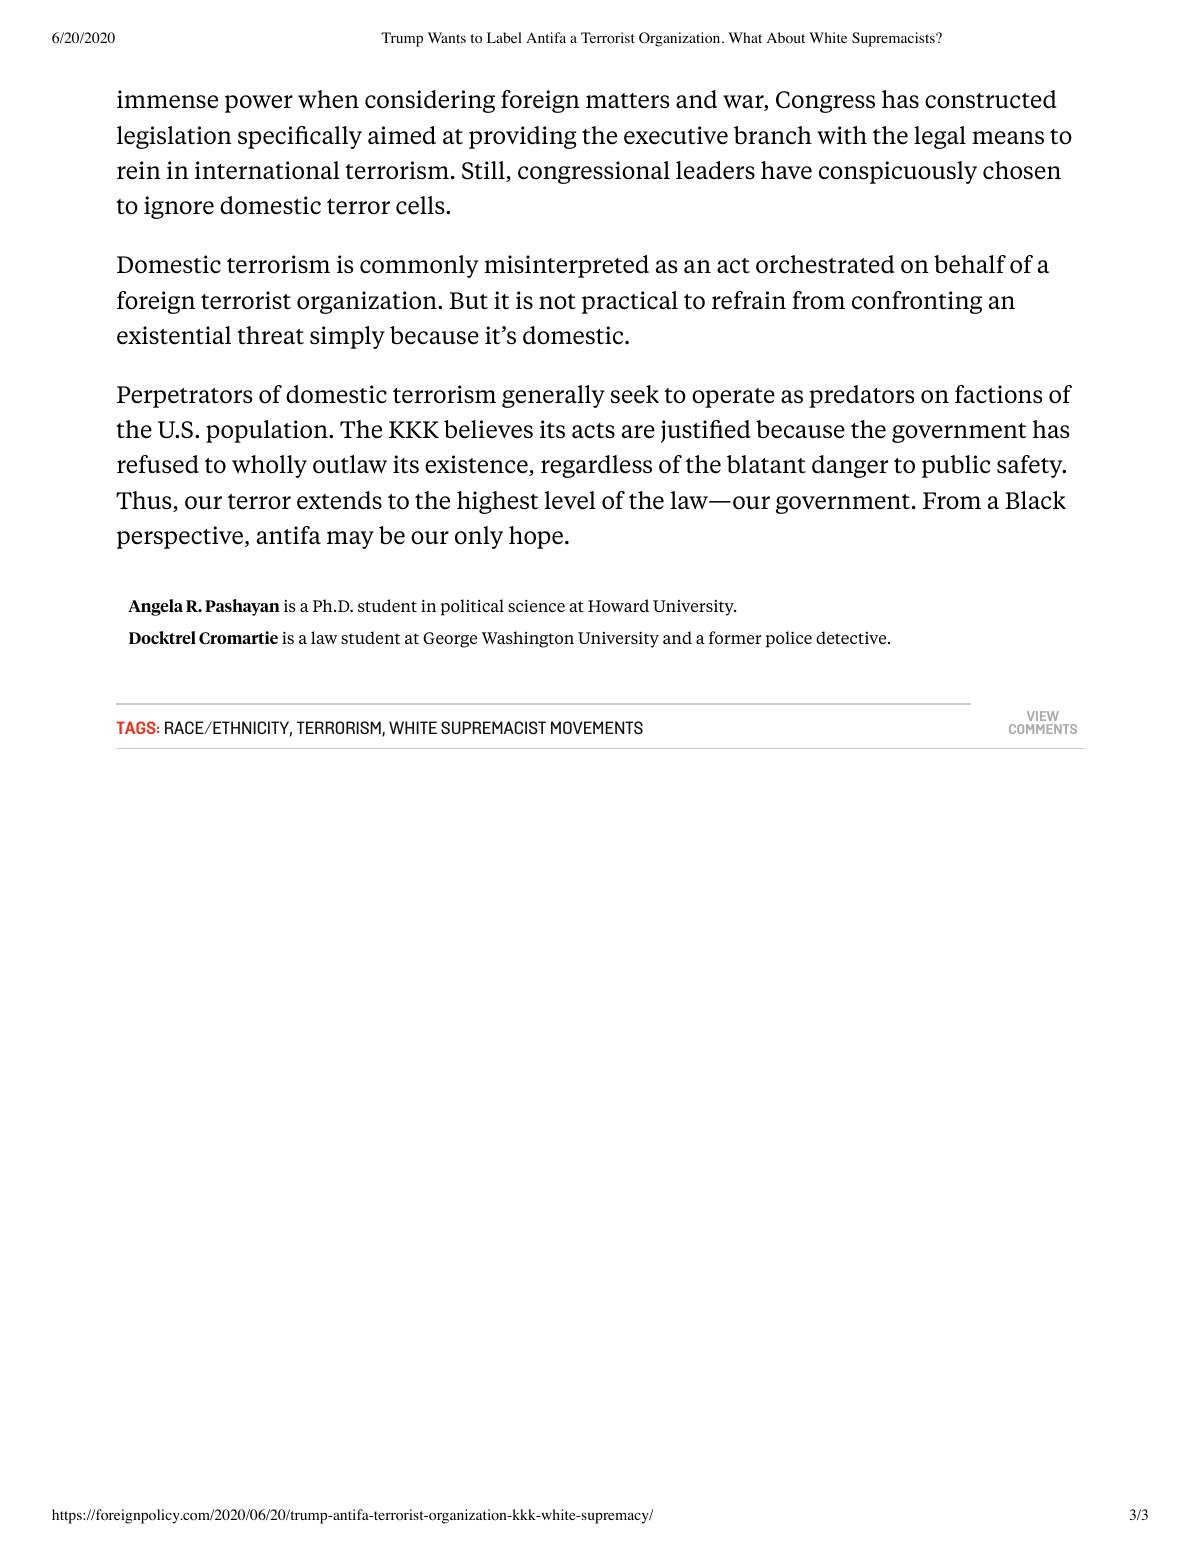 This document has width=1201, height=1554. What do you see at coordinates (259, 104) in the document?
I see `power` at bounding box center [259, 104].
